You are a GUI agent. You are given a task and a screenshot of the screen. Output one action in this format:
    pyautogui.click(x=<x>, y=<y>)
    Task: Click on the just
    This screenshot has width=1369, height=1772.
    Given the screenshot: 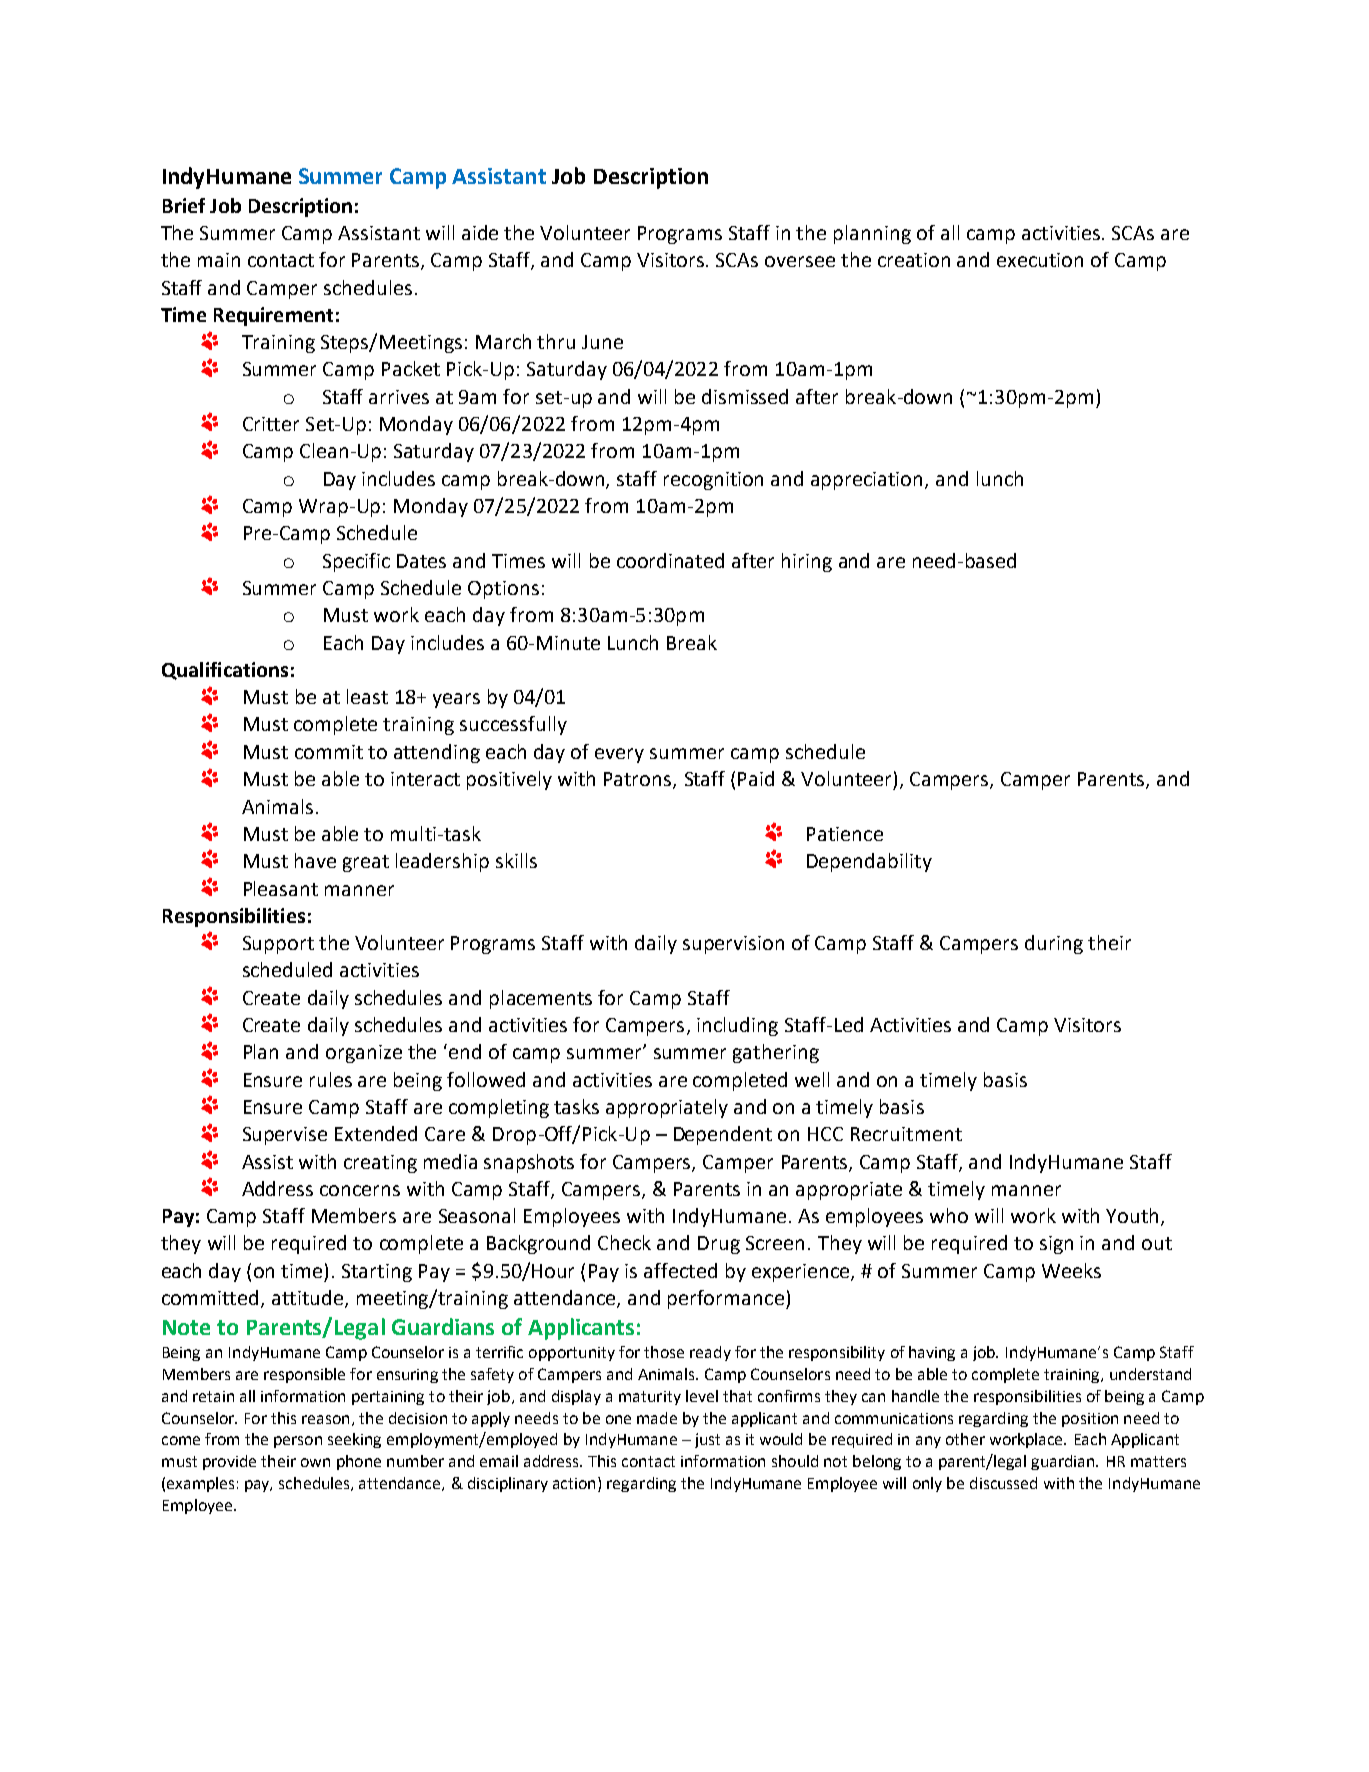 What is the action you would take?
    pyautogui.click(x=707, y=1440)
